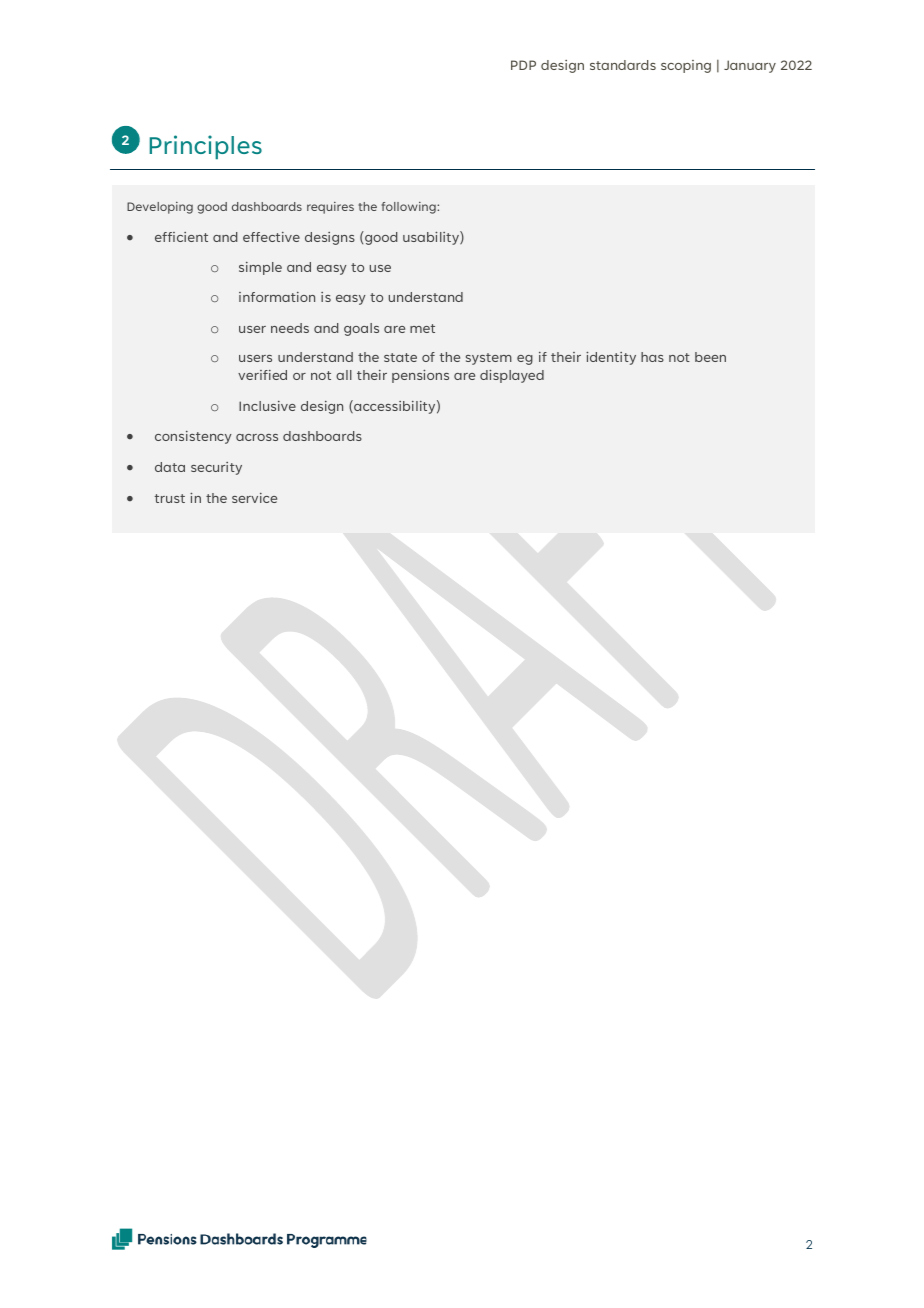 The image size is (924, 1308). I want to click on displayed, so click(512, 376).
